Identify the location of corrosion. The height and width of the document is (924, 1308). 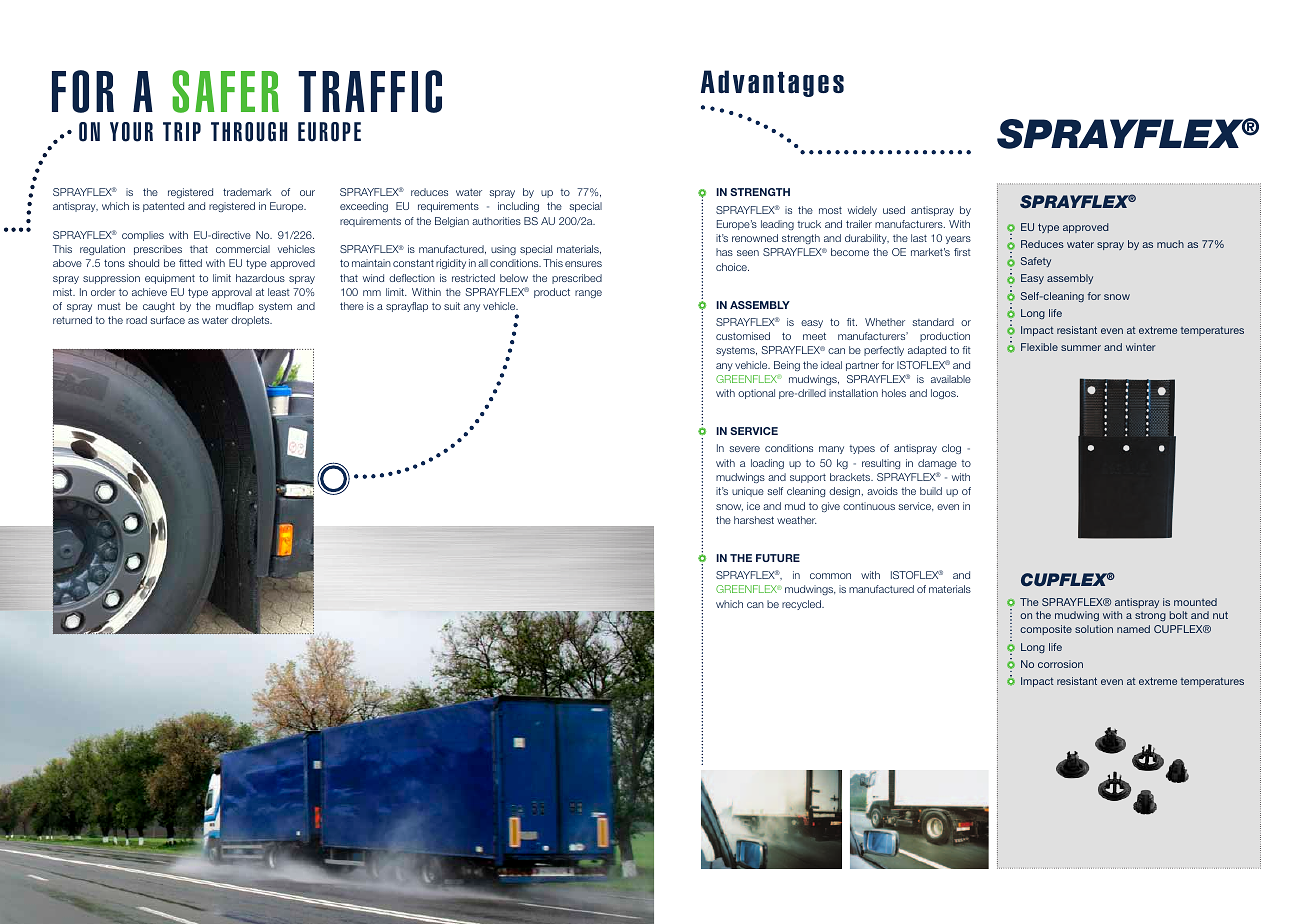
(1060, 664).
